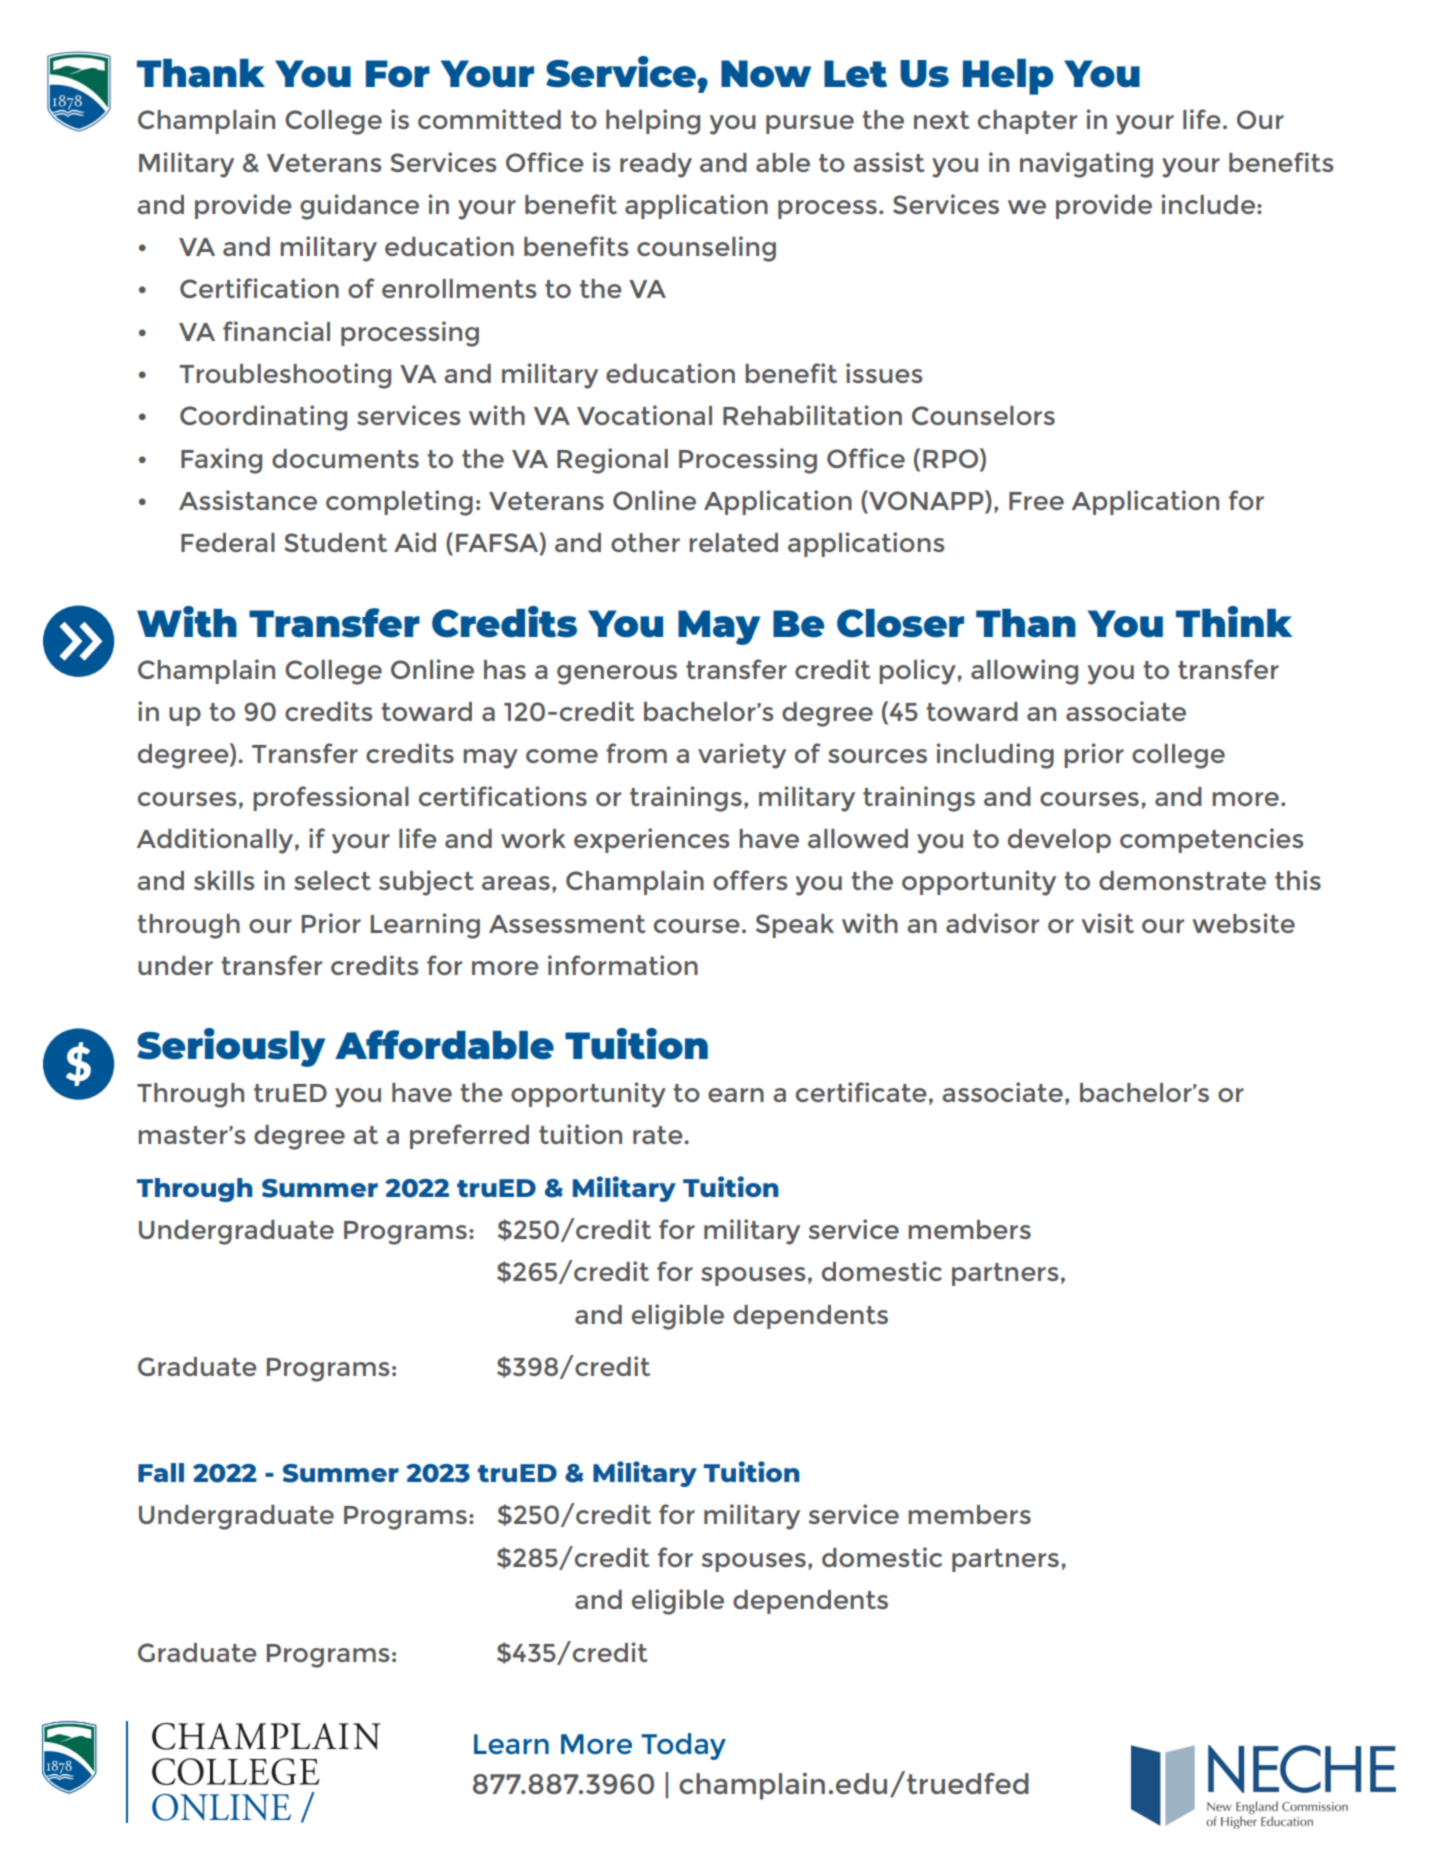 The height and width of the screenshot is (1860, 1437). Describe the element at coordinates (359, 207) in the screenshot. I see `guidance` at that location.
